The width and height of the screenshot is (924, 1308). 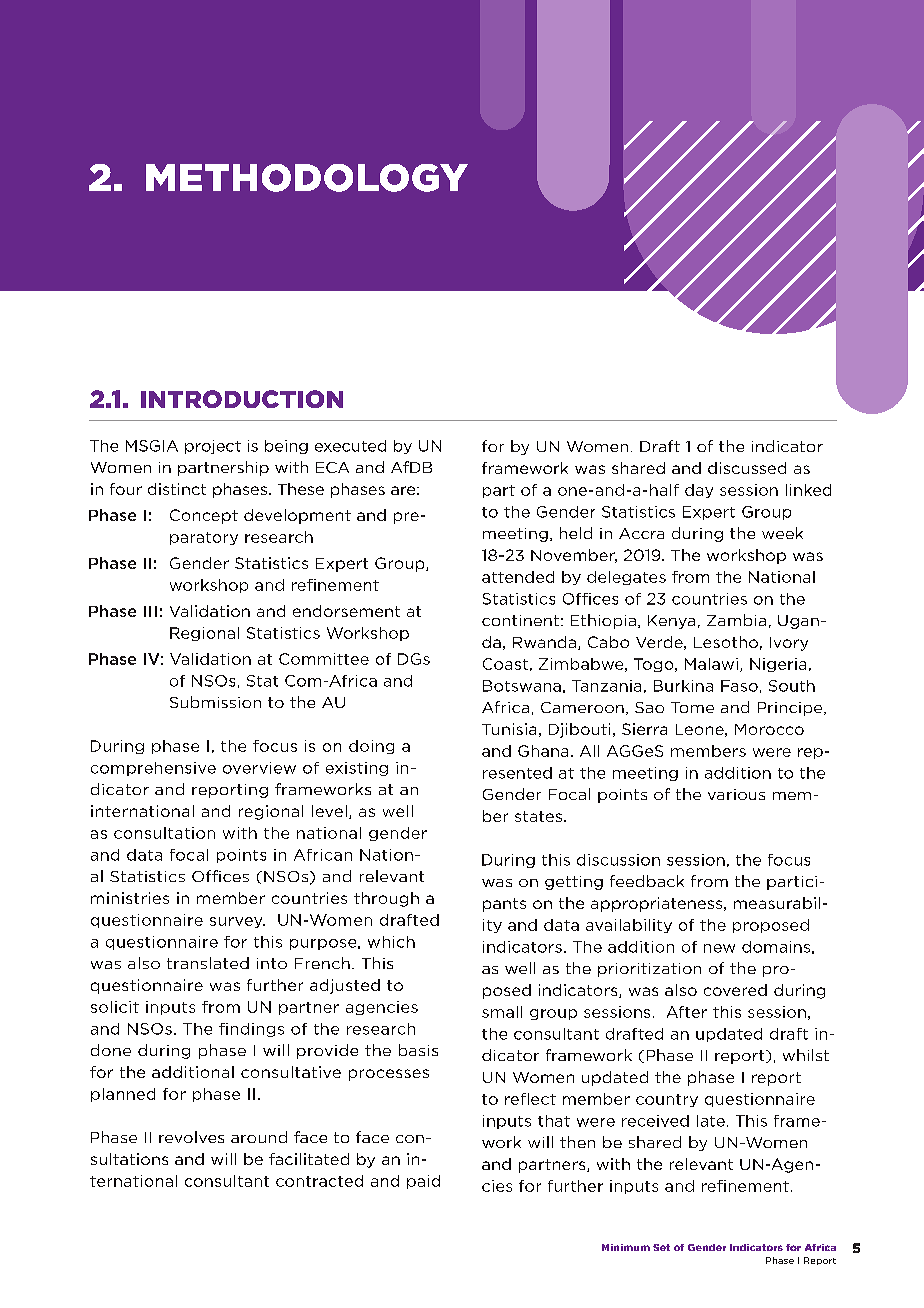 I want to click on week, so click(x=782, y=533).
